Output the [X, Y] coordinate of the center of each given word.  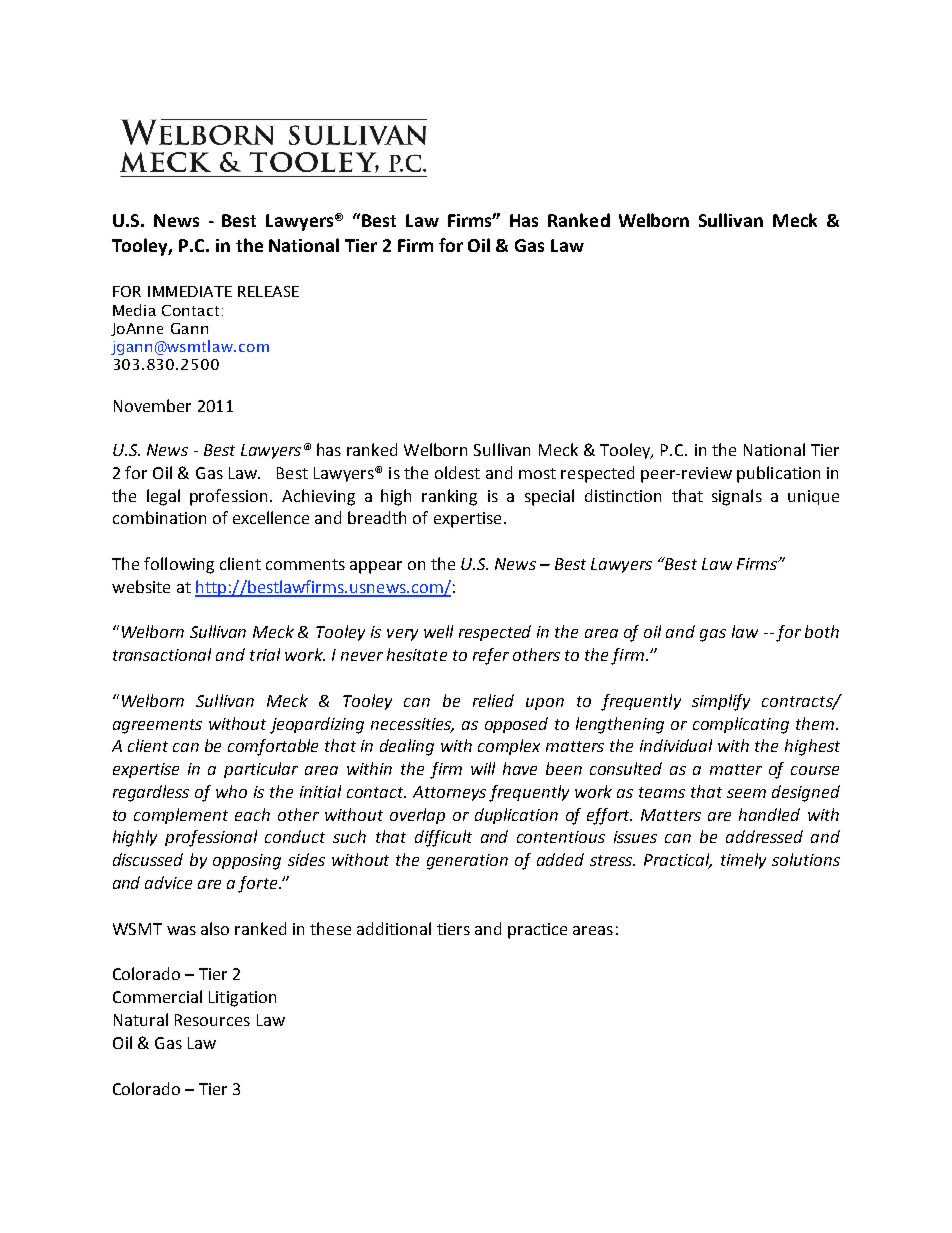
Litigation [242, 999]
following [179, 565]
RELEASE [268, 291]
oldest [457, 472]
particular [261, 770]
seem [746, 793]
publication [778, 474]
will [483, 768]
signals [737, 497]
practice [537, 931]
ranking [449, 497]
